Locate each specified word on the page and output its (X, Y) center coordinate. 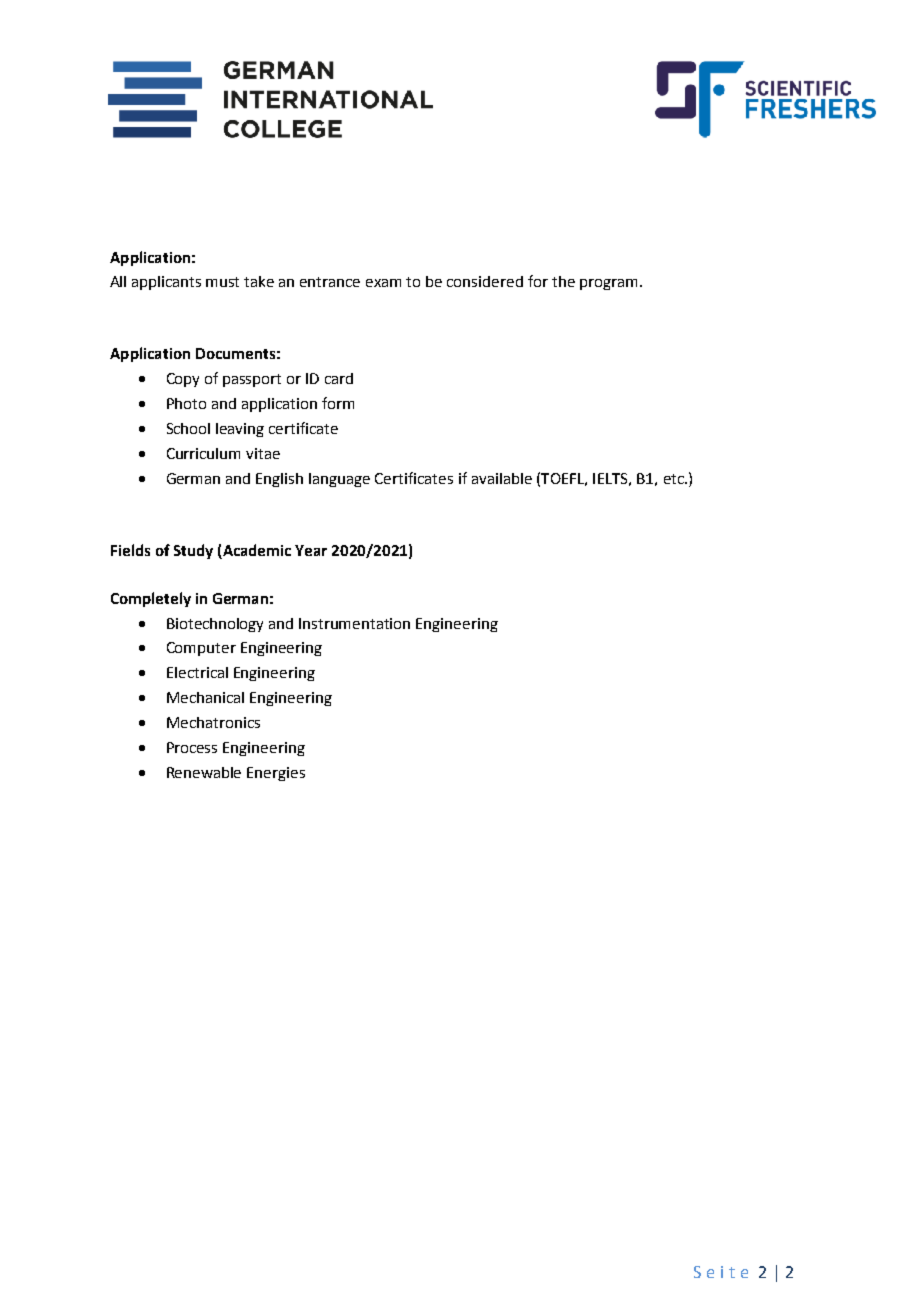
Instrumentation (354, 623)
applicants (166, 283)
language (339, 480)
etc (675, 479)
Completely (151, 599)
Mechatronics (213, 722)
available (502, 478)
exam (383, 283)
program (608, 284)
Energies (276, 774)
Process (192, 747)
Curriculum (203, 453)
